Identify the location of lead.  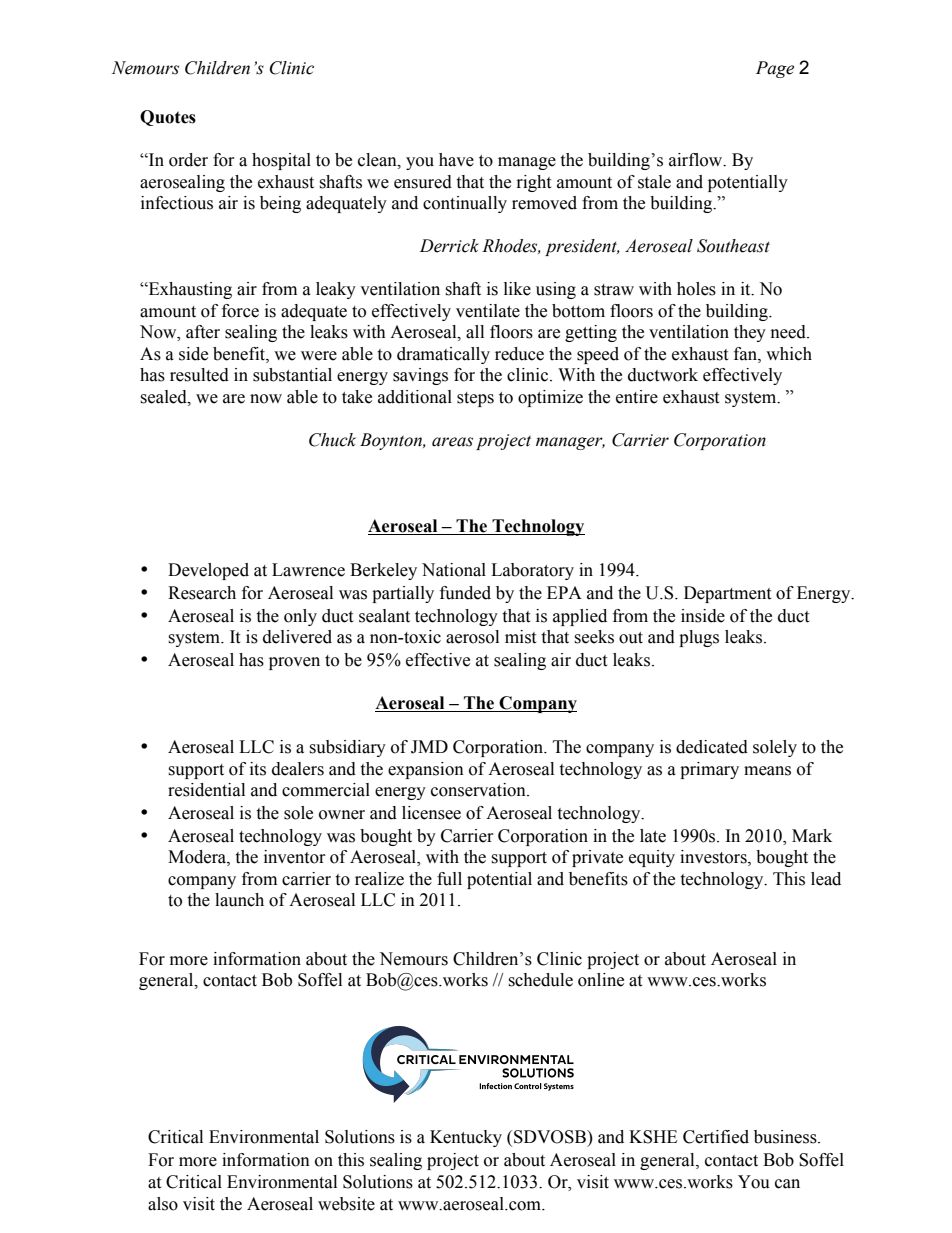
(826, 879).
